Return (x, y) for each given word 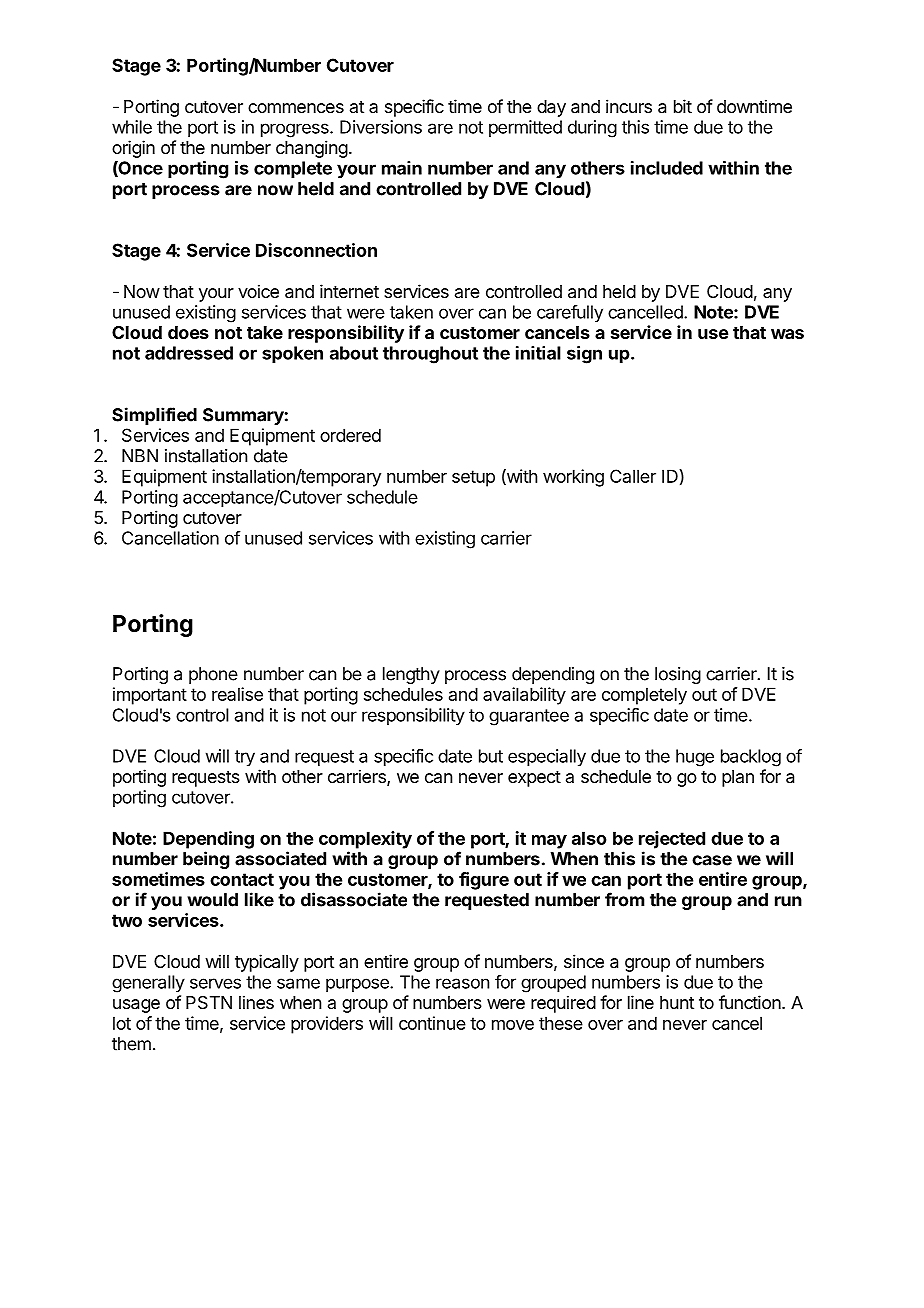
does (188, 332)
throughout (430, 355)
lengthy (411, 675)
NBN (140, 456)
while (132, 127)
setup (473, 478)
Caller (633, 476)
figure (484, 881)
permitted (525, 128)
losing (678, 675)
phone (213, 675)
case (712, 860)
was (787, 334)
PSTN (209, 1003)
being (206, 860)
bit (683, 106)
